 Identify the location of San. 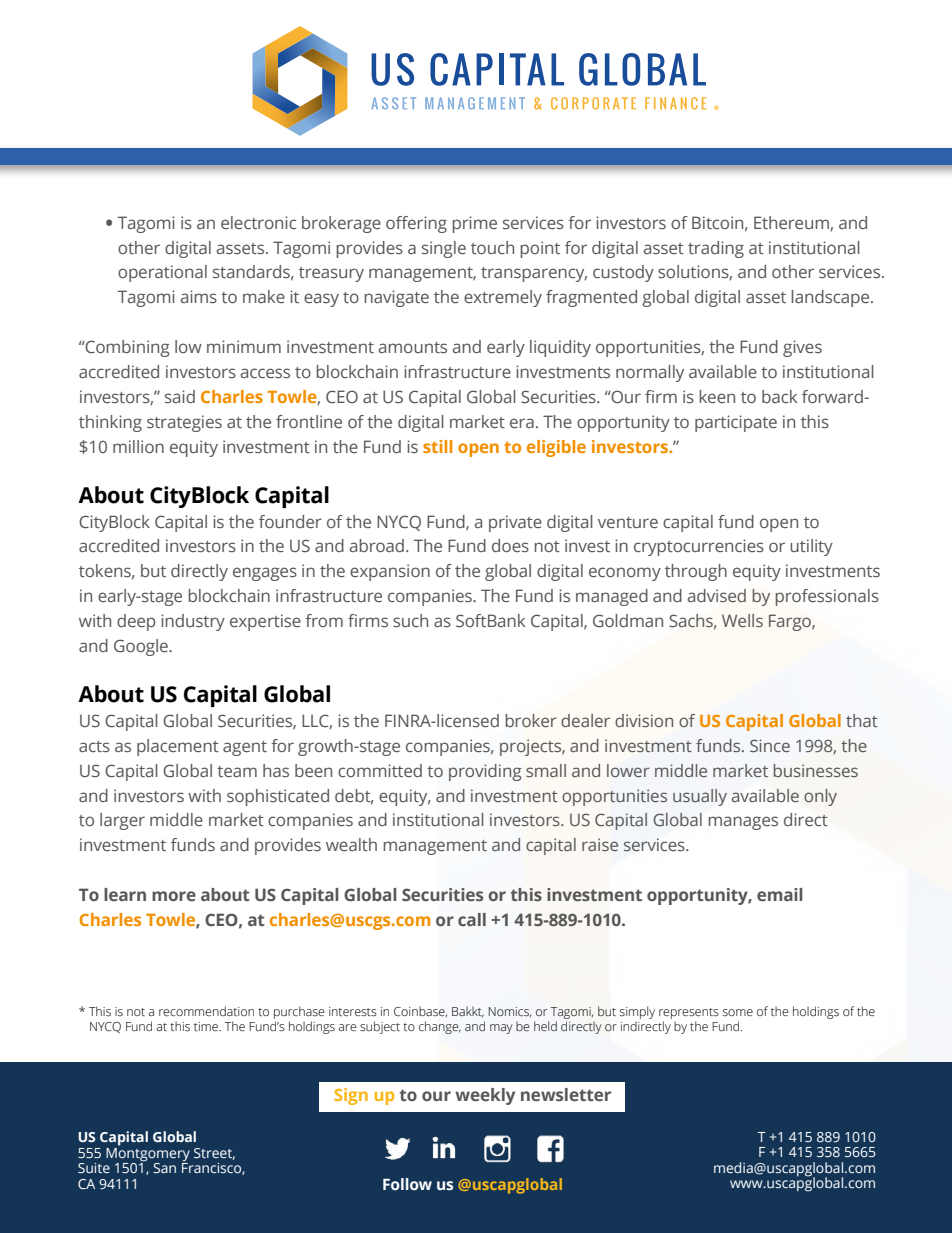
(164, 1168).
